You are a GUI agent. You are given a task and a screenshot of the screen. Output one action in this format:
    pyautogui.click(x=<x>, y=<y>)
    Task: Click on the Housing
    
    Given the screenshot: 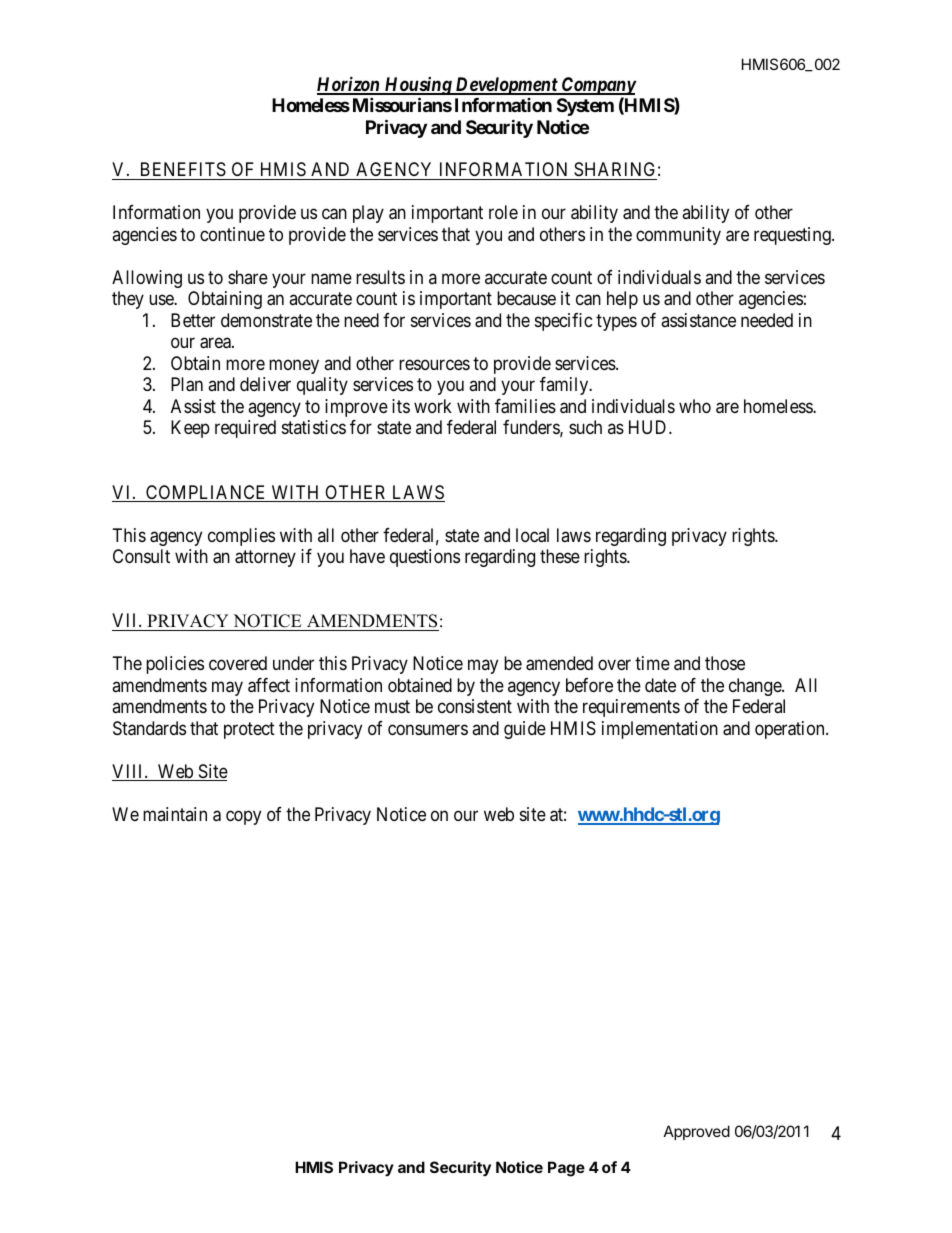 What is the action you would take?
    pyautogui.click(x=418, y=86)
